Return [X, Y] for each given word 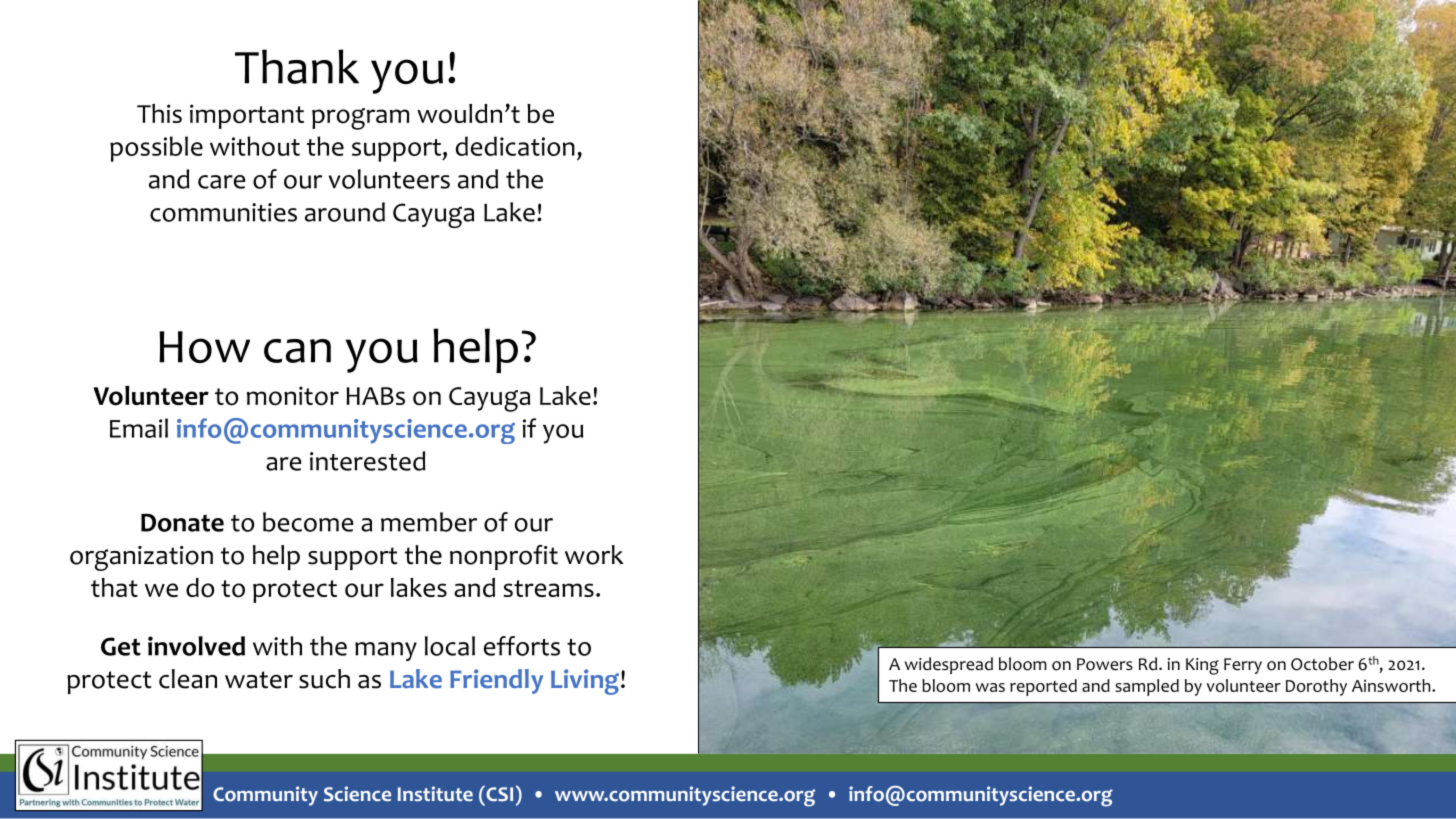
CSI [498, 793]
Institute [435, 793]
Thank [297, 66]
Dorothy [1316, 687]
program [360, 119]
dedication [515, 146]
